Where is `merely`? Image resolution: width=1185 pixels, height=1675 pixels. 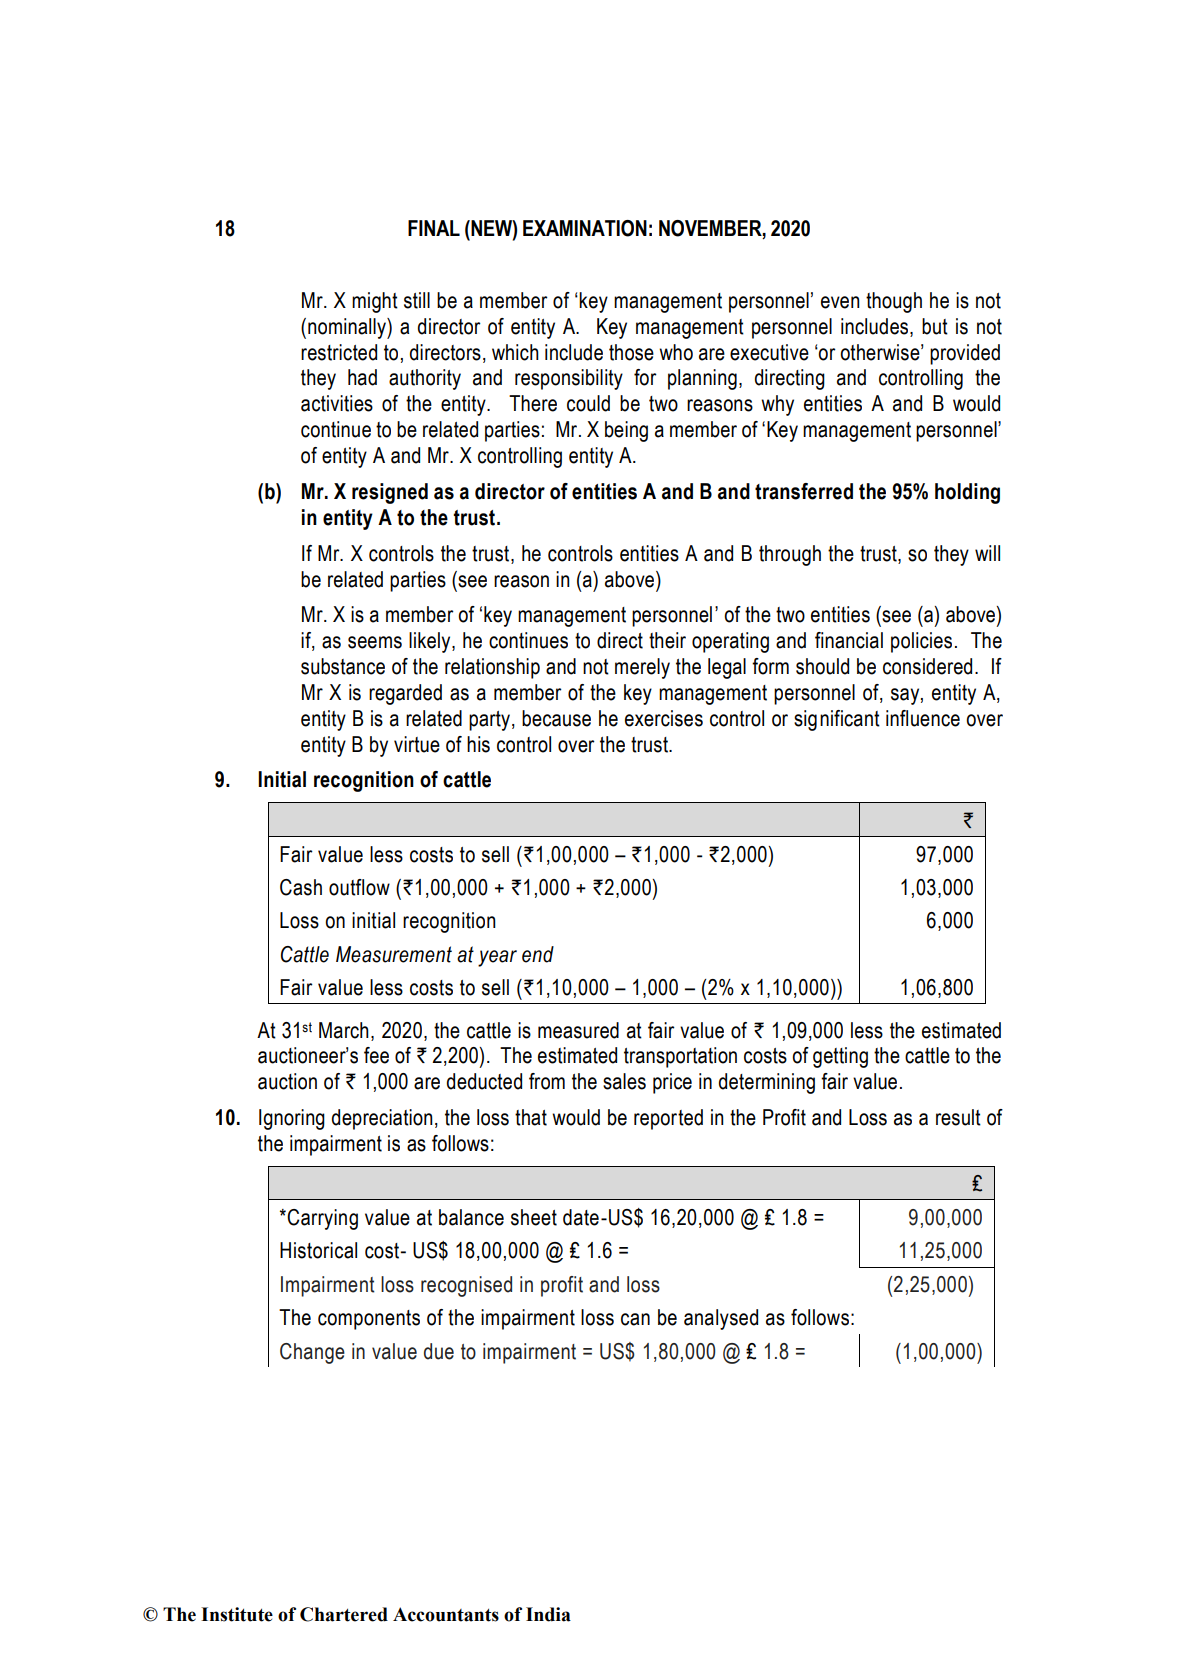 merely is located at coordinates (642, 668).
